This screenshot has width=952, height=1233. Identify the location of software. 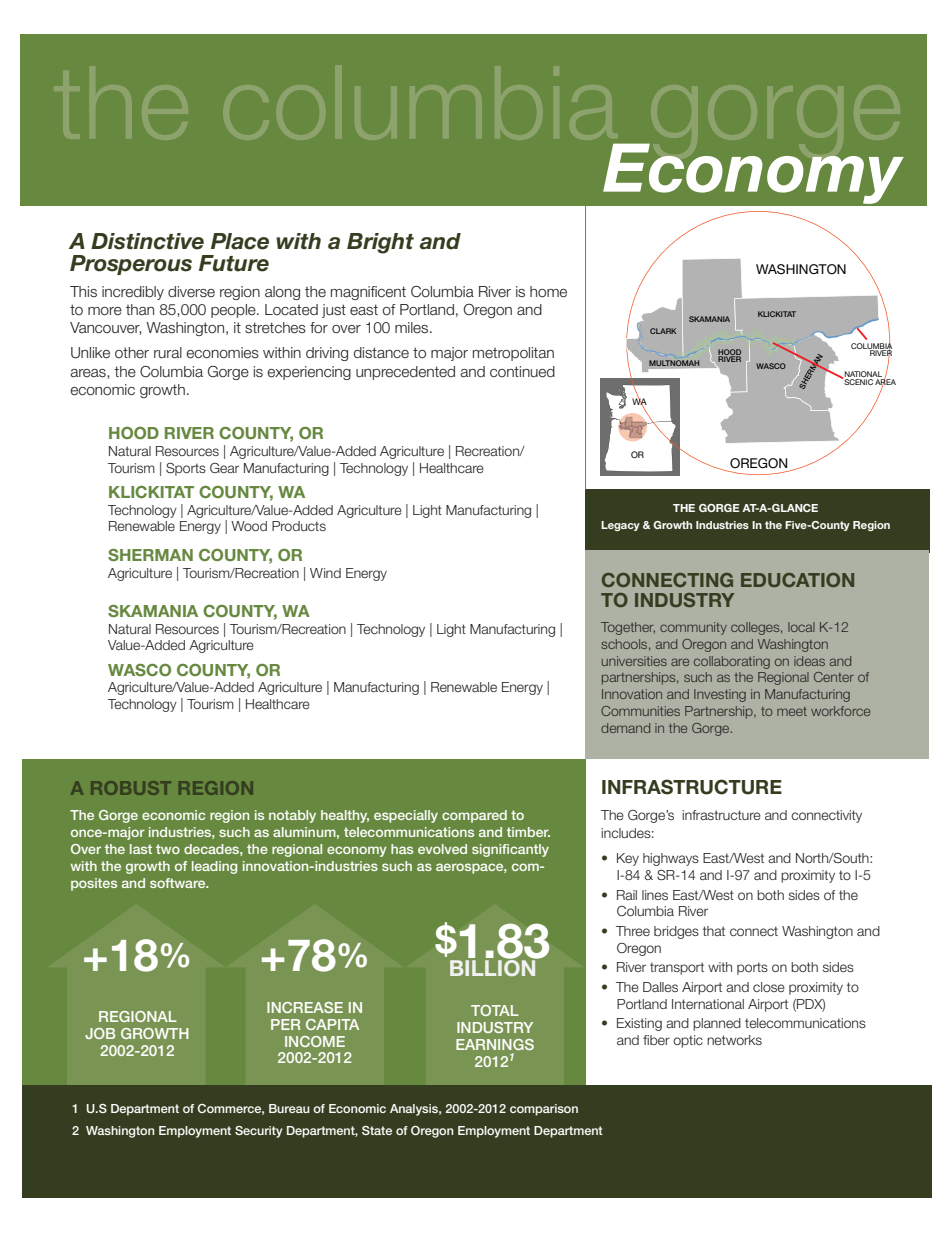
(179, 883).
